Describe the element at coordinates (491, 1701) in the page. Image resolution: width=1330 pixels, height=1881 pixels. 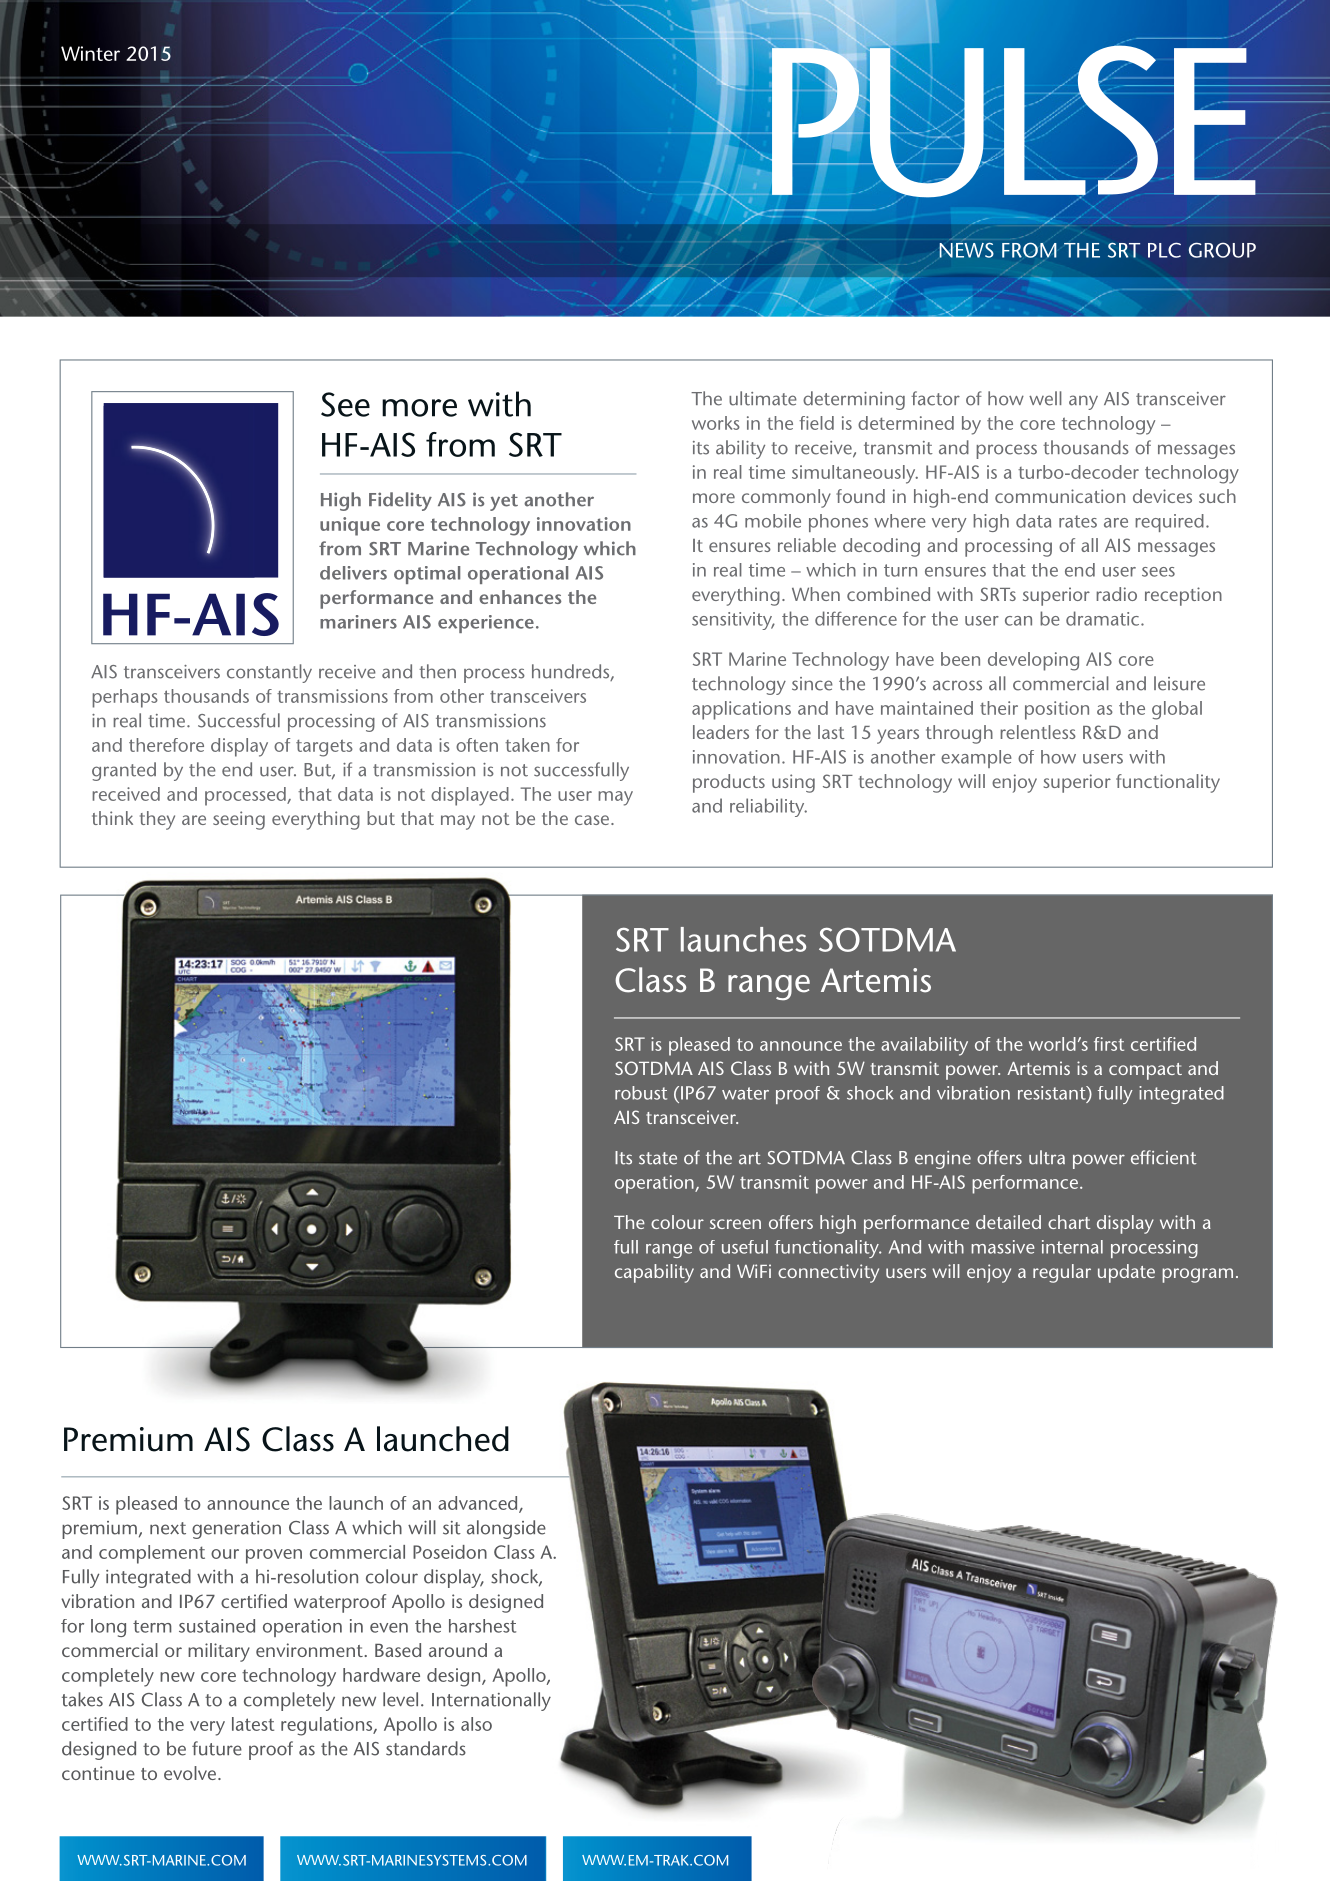
I see `Internationally` at that location.
